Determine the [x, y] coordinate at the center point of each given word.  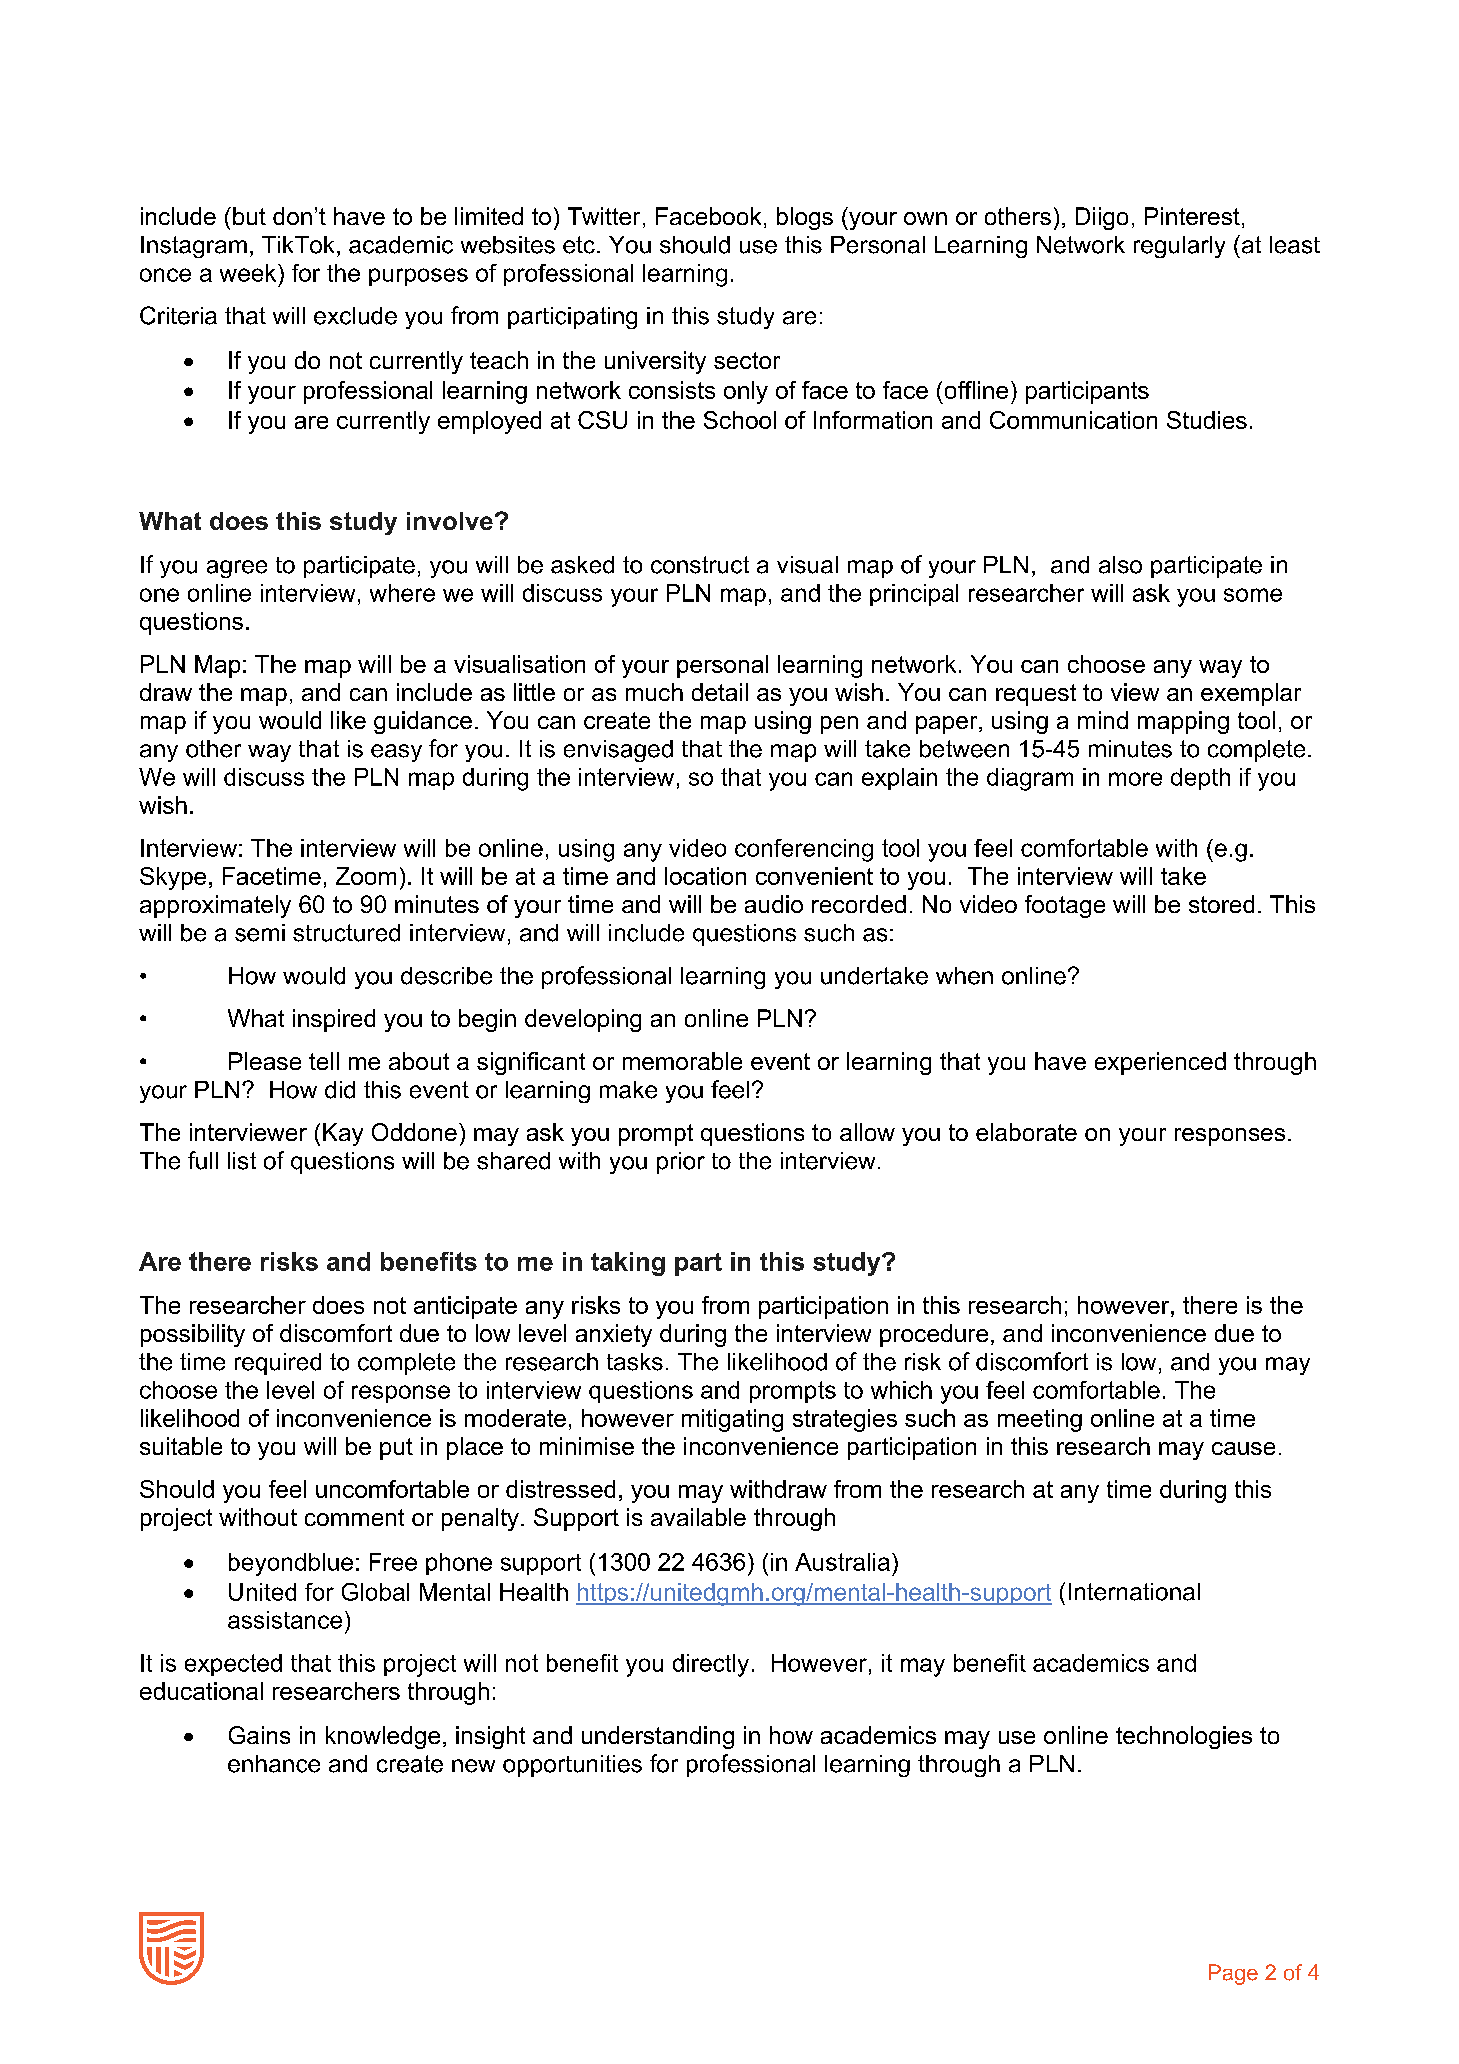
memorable [682, 1061]
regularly [1179, 247]
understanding [658, 1737]
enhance [274, 1764]
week [249, 273]
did [340, 1090]
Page [1233, 1974]
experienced [1160, 1063]
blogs [805, 218]
